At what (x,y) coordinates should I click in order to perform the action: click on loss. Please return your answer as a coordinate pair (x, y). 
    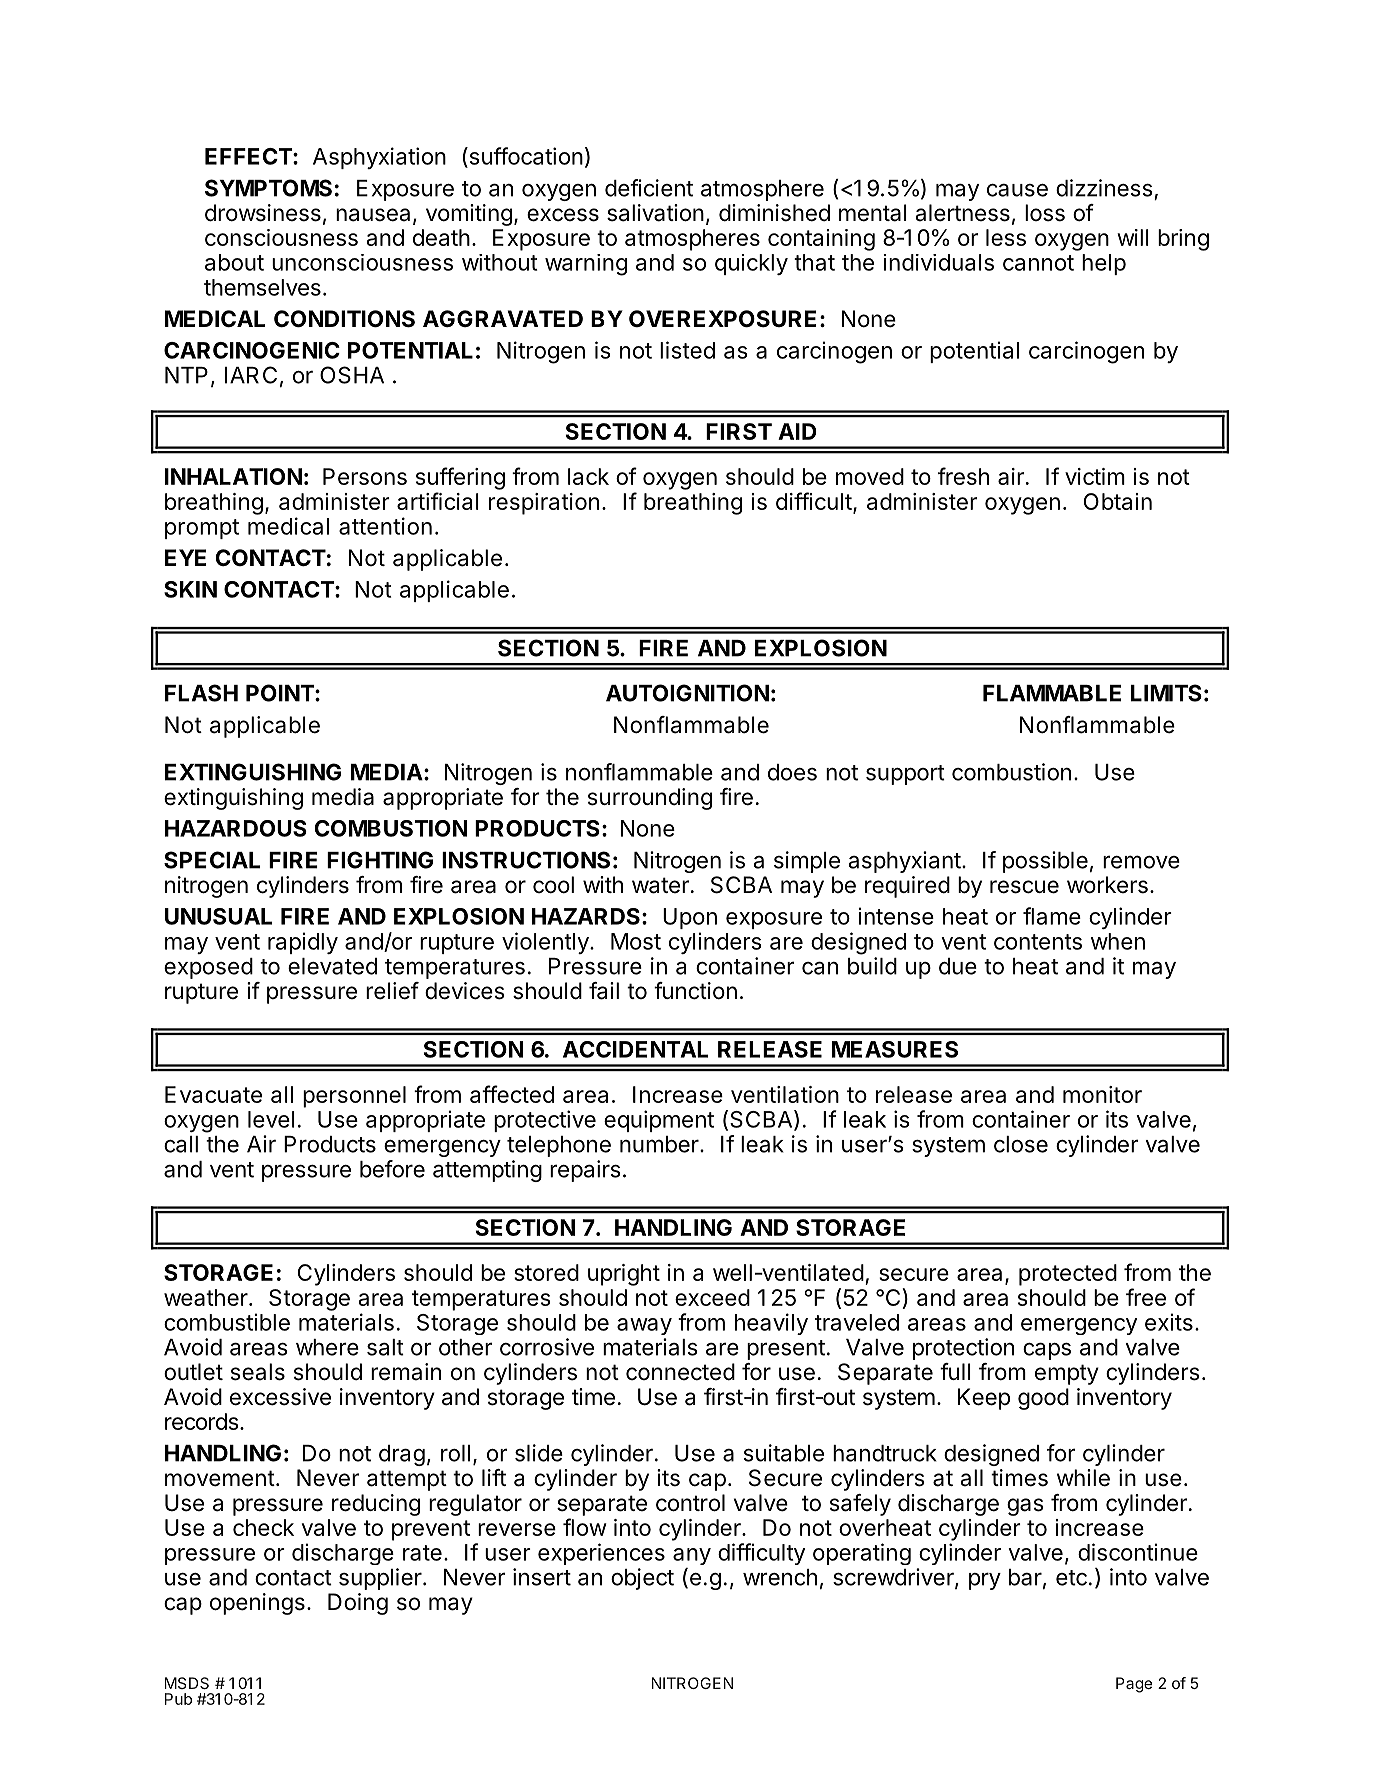
    Looking at the image, I should click on (1045, 213).
